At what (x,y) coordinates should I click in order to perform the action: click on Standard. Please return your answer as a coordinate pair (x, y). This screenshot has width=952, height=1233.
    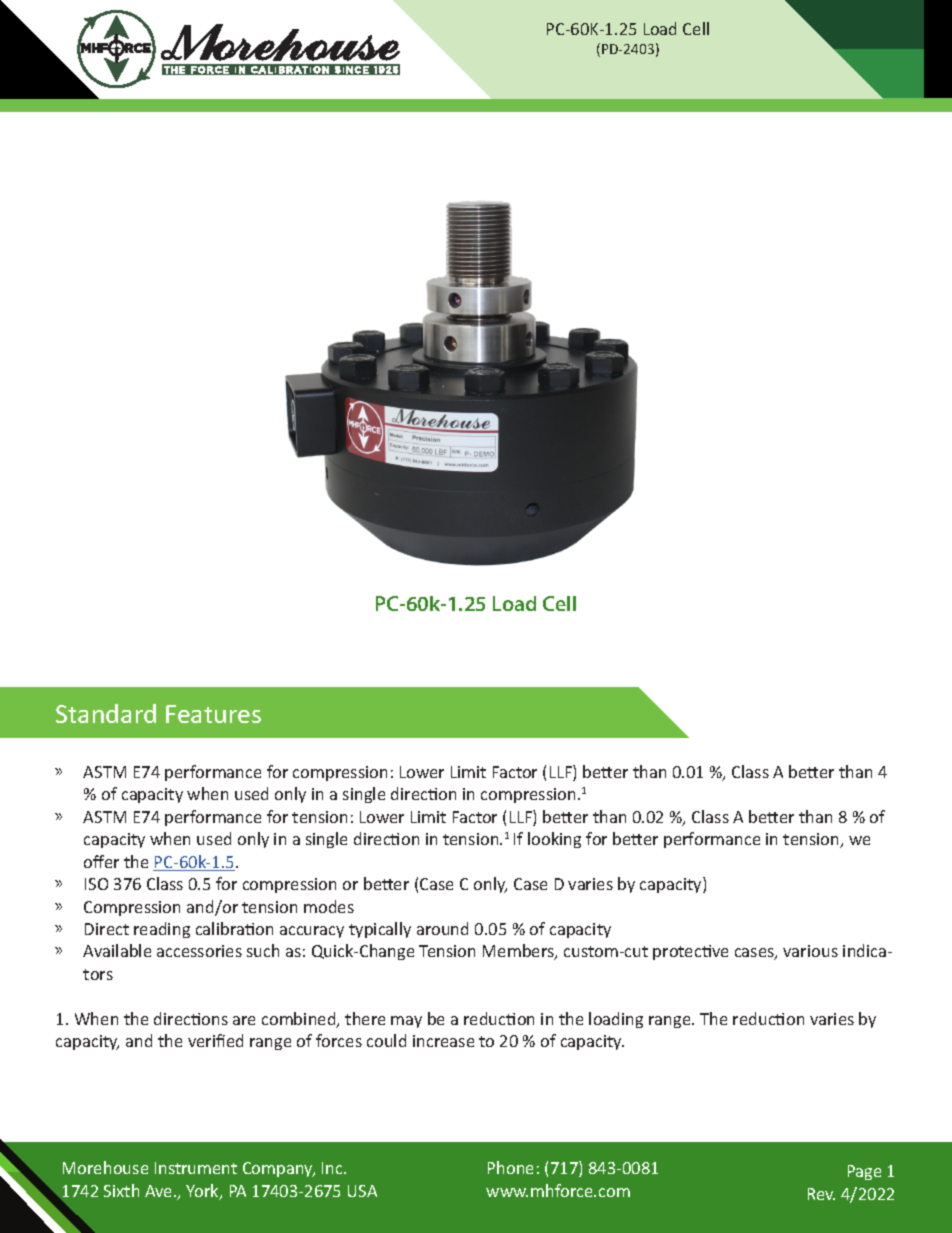
    Looking at the image, I should click on (106, 713).
